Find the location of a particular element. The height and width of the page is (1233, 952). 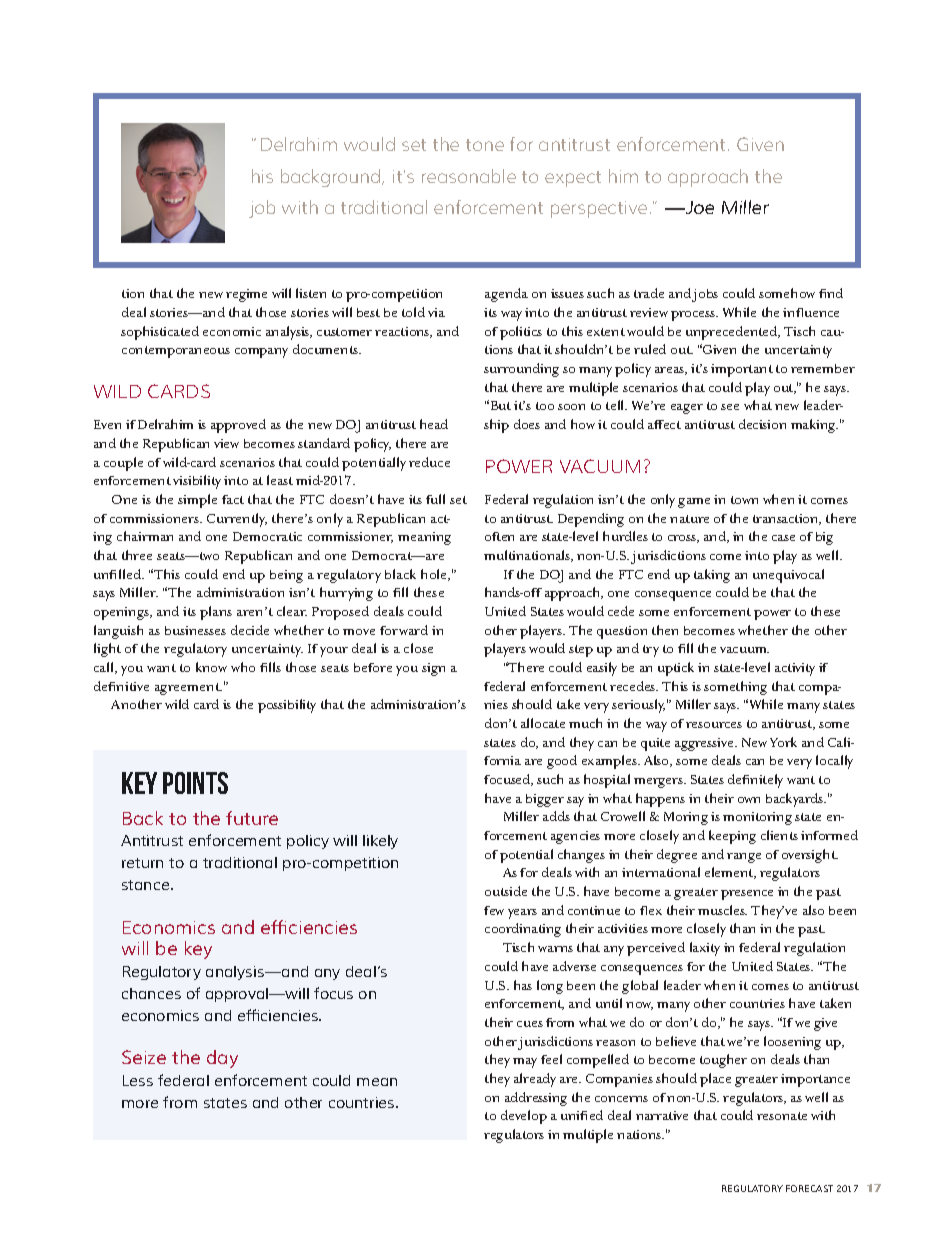

Points is located at coordinates (195, 783).
